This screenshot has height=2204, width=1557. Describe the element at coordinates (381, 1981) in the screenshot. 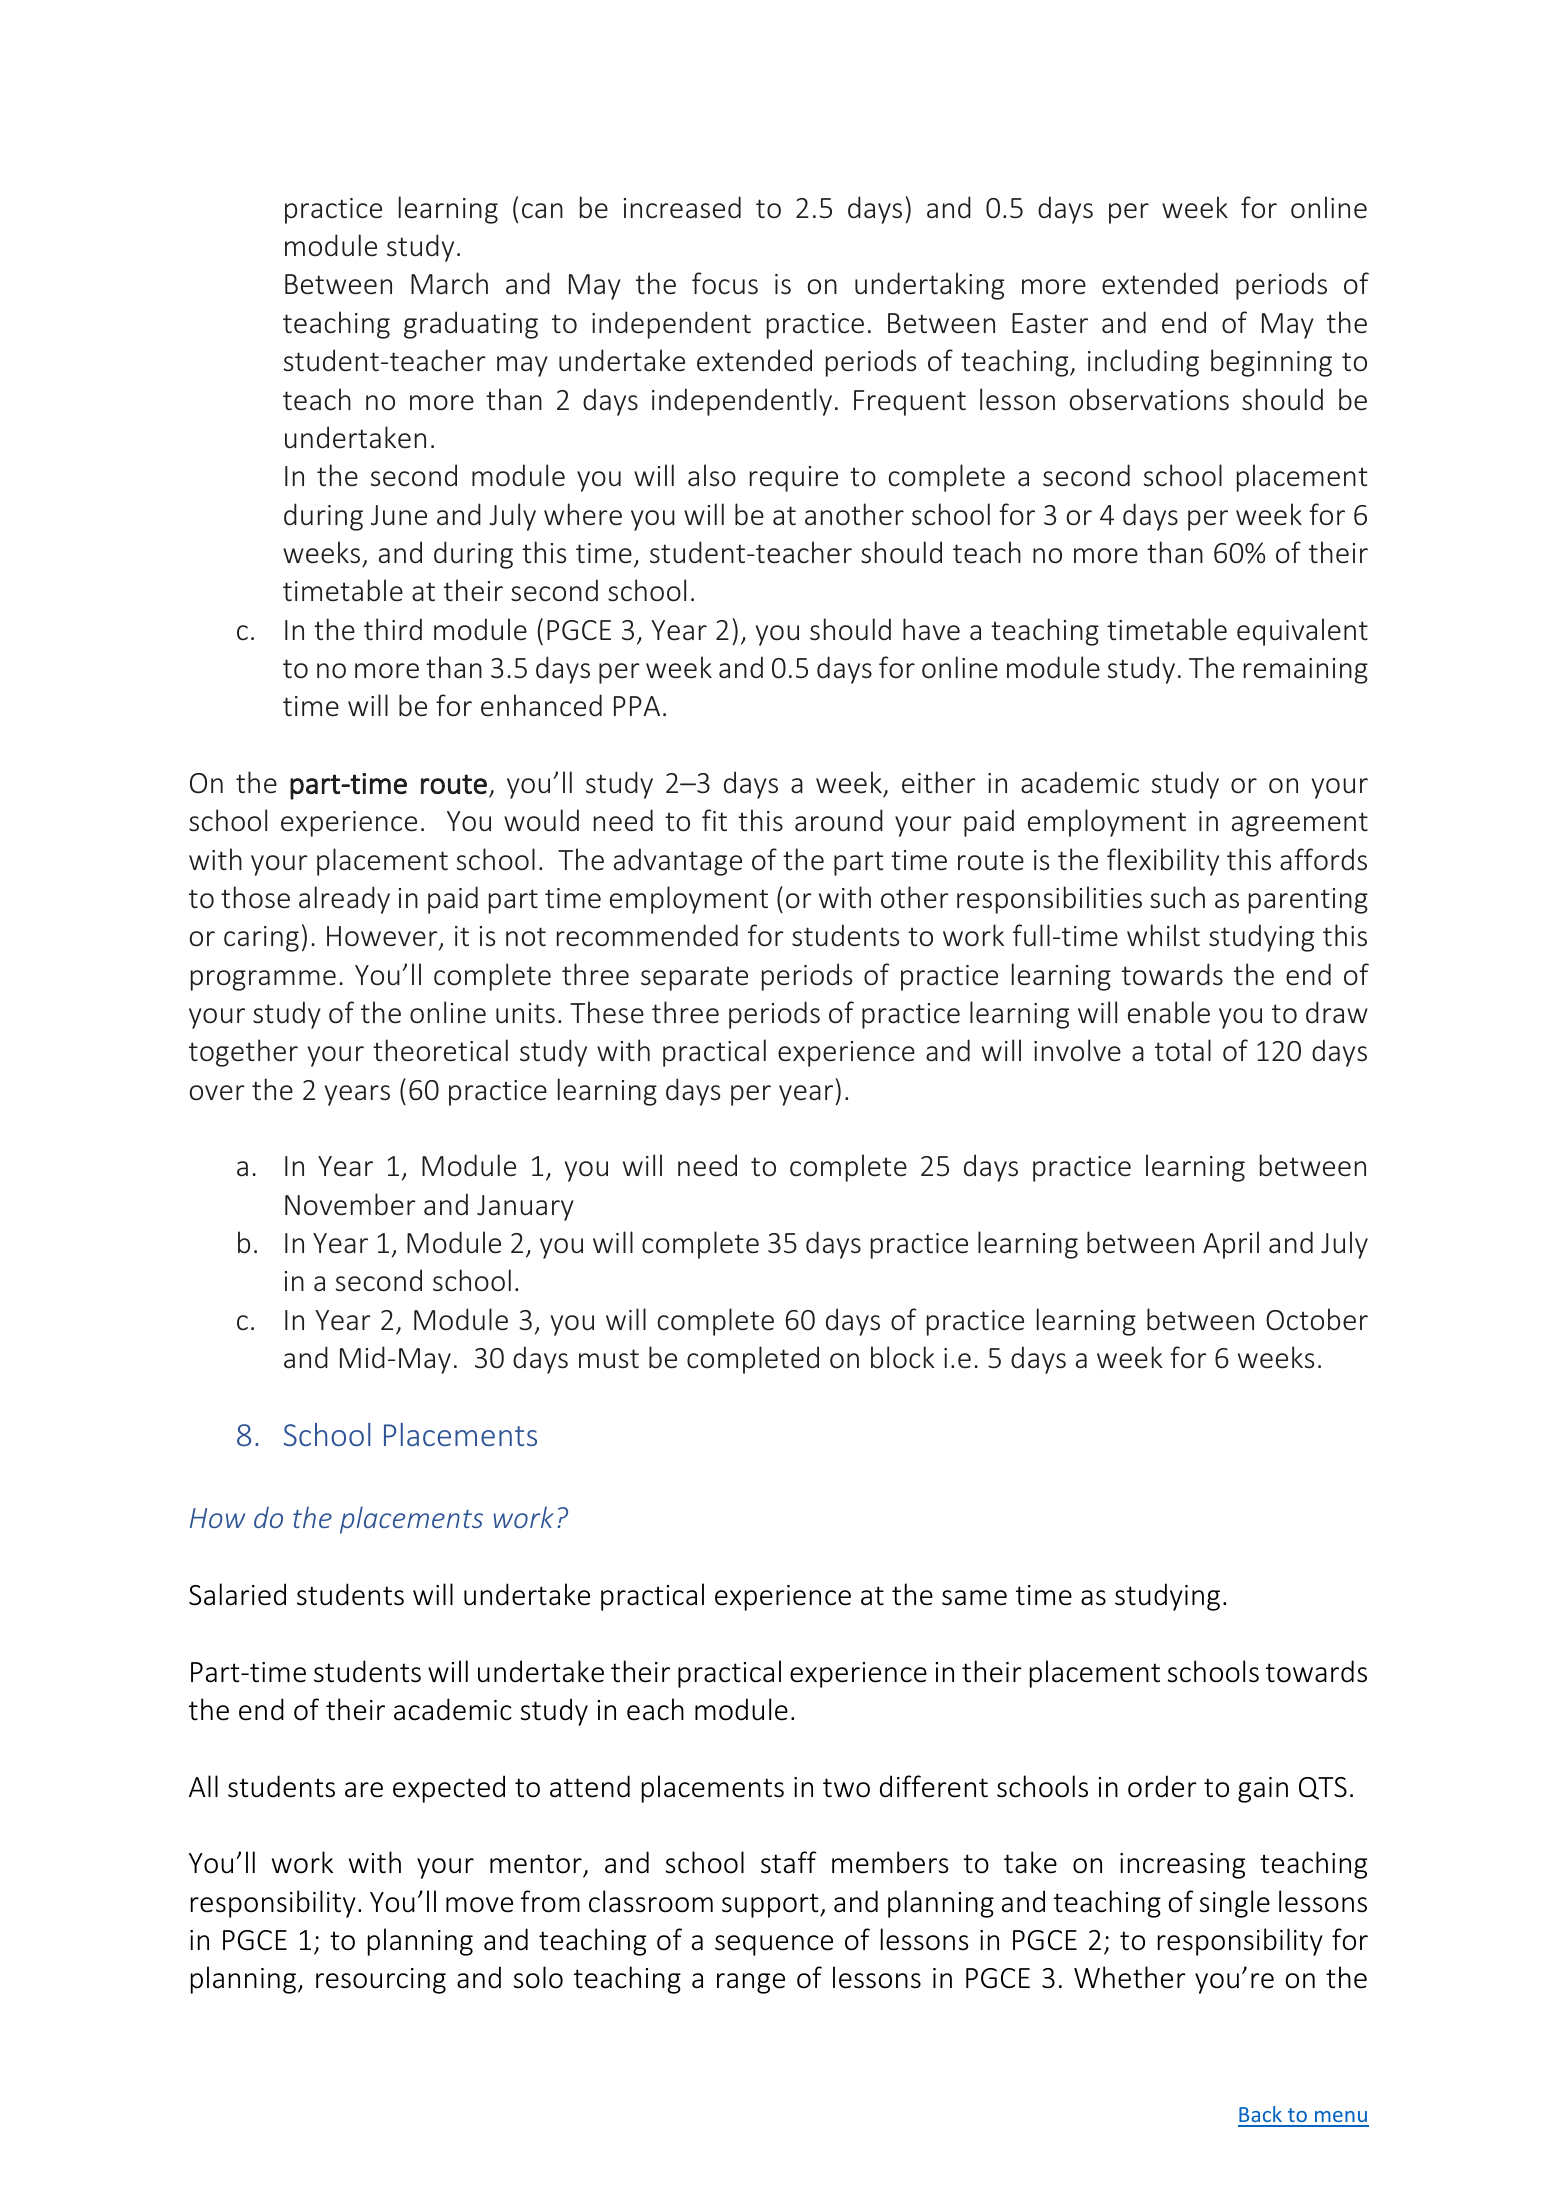

I see `resourcing` at that location.
